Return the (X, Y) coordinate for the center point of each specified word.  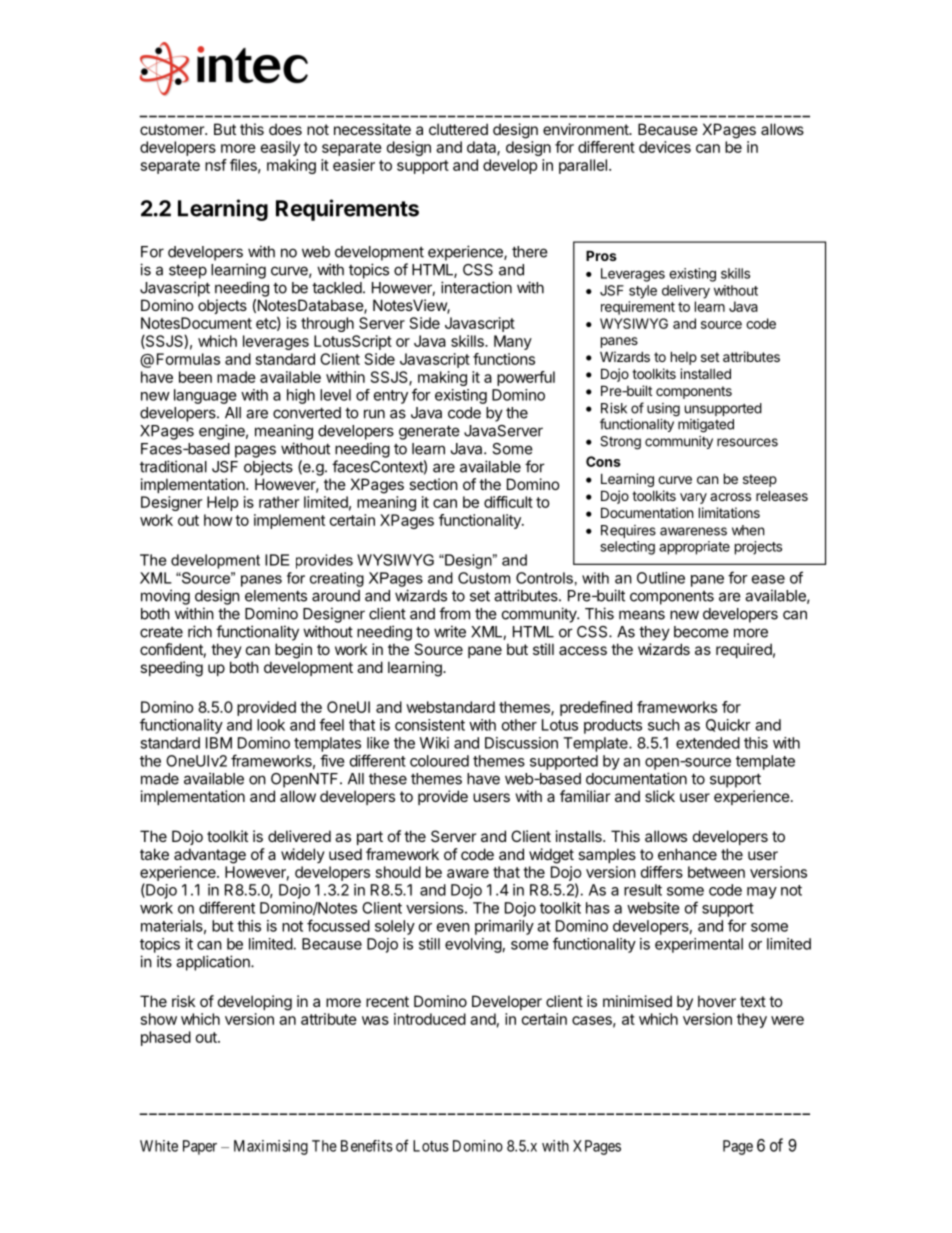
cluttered (458, 129)
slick (660, 796)
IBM (219, 743)
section (433, 484)
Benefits (367, 1146)
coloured (439, 761)
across (730, 497)
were (787, 1020)
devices (665, 147)
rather (279, 502)
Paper (200, 1147)
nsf (216, 165)
